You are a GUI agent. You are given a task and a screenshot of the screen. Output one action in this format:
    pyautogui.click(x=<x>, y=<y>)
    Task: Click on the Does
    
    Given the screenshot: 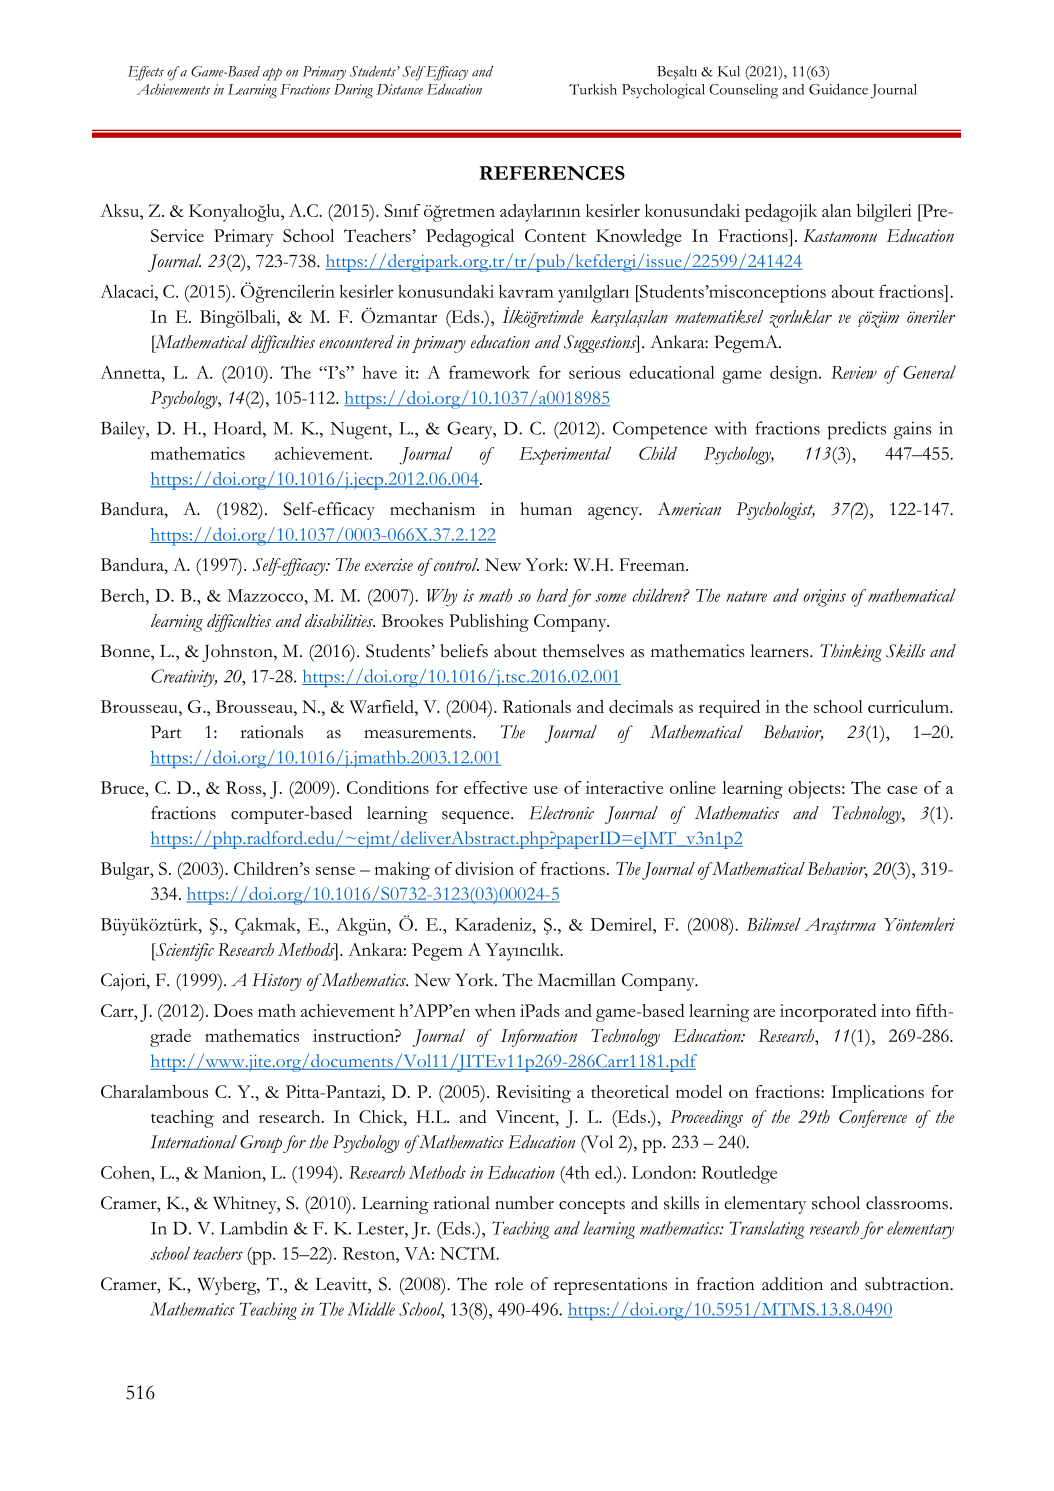 What is the action you would take?
    pyautogui.click(x=233, y=1010)
